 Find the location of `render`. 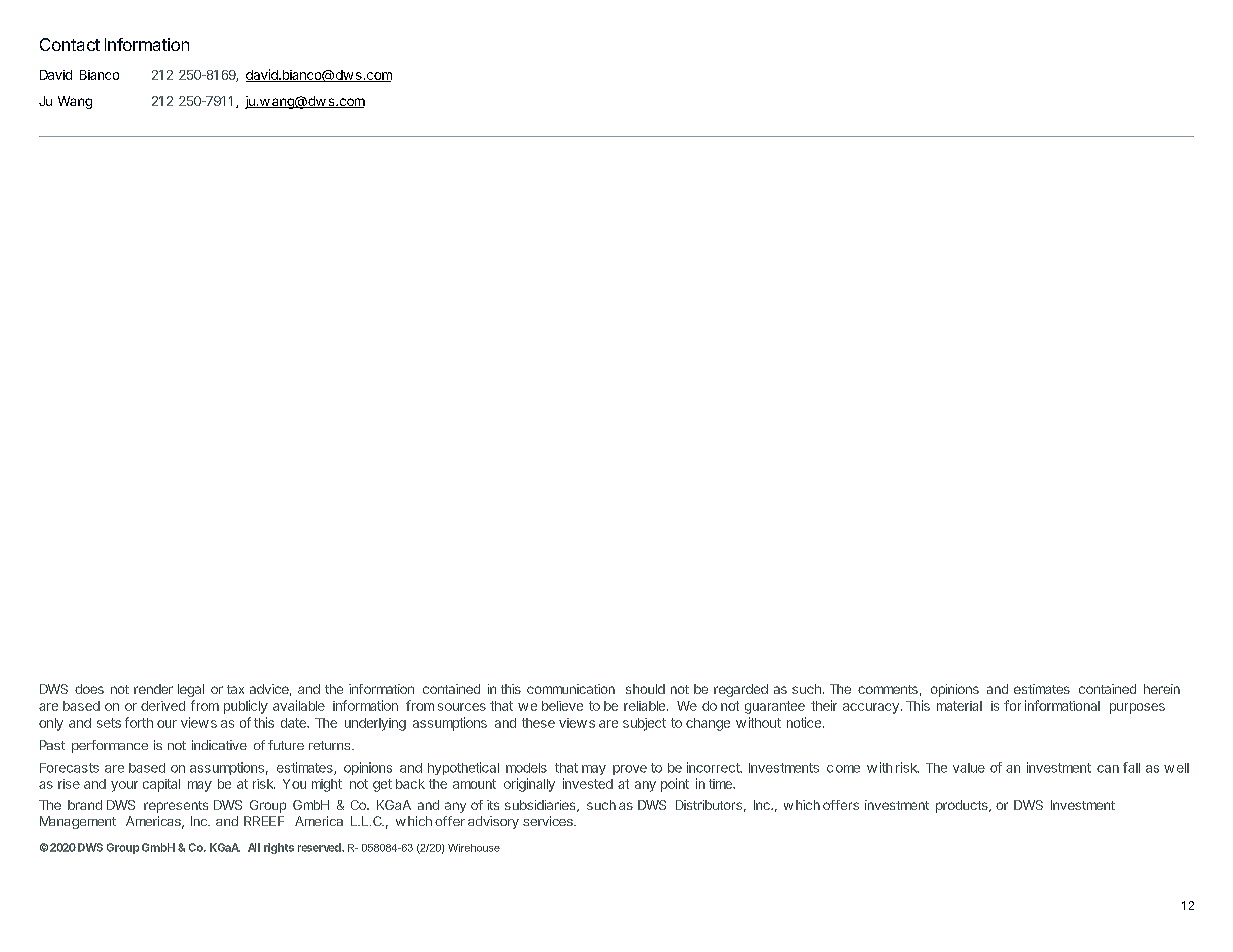

render is located at coordinates (153, 689).
